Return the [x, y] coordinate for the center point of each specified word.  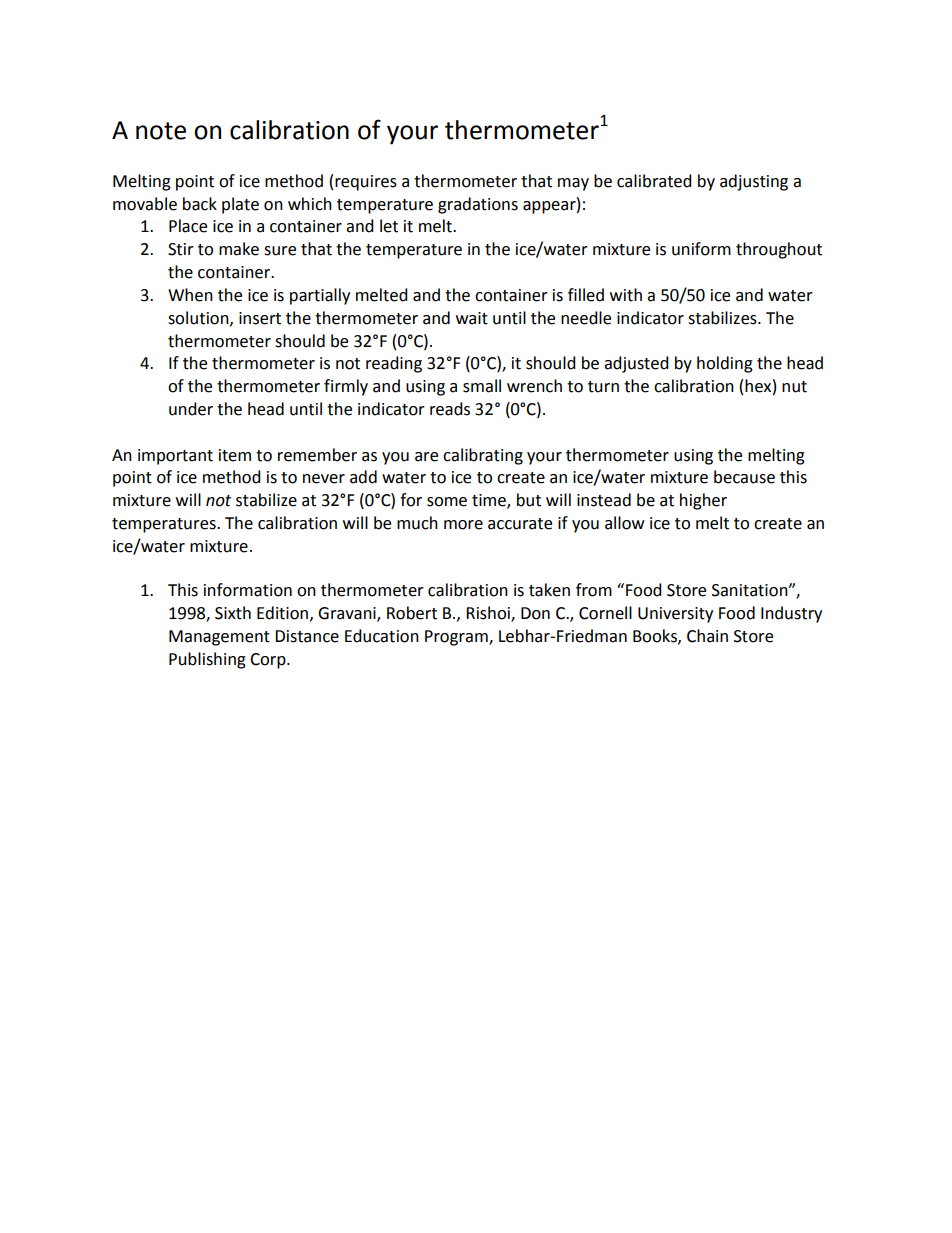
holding [725, 364]
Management [219, 638]
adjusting [754, 182]
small [482, 386]
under [191, 409]
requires [366, 183]
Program [457, 638]
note [161, 131]
